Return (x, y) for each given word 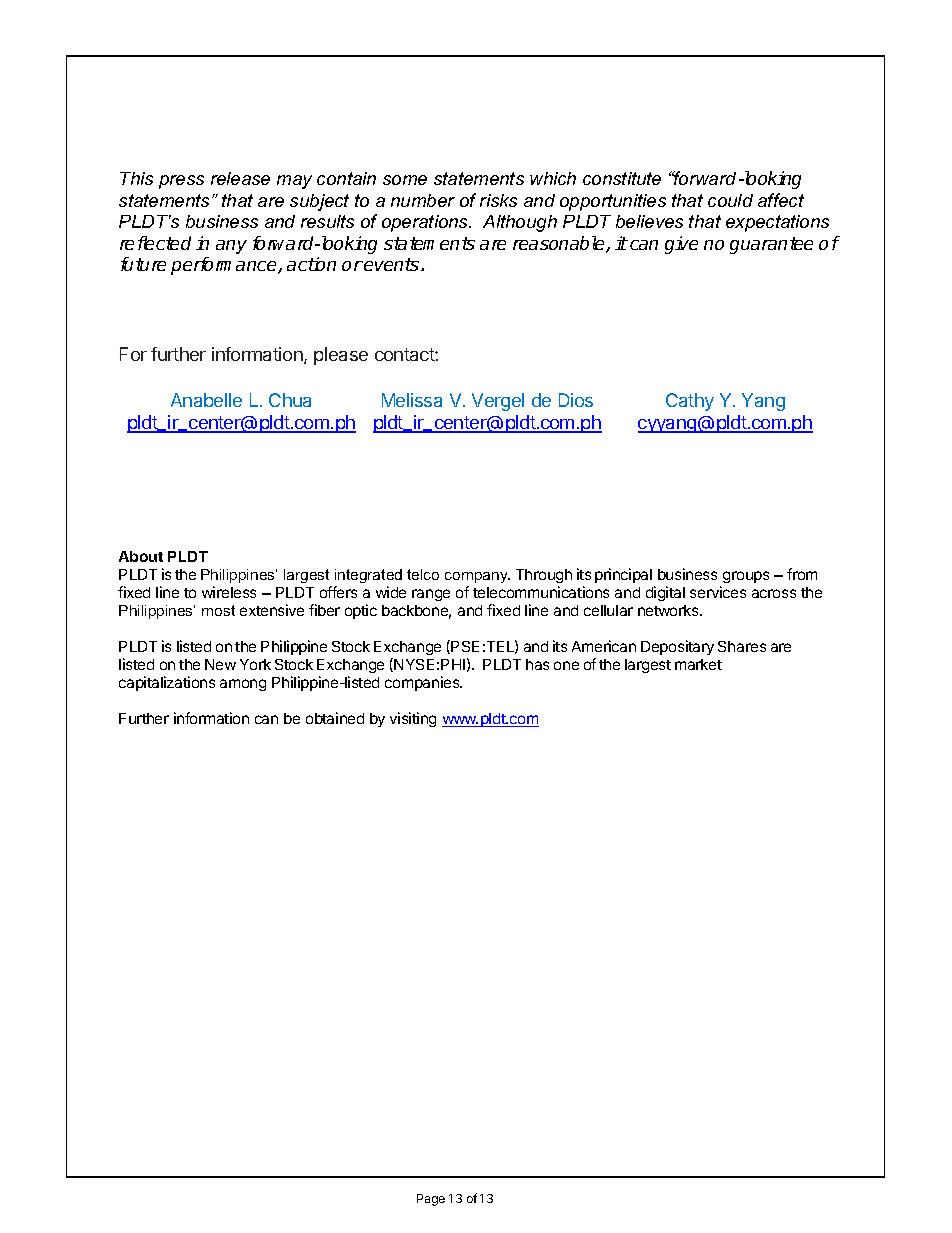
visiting (413, 719)
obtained (335, 718)
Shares (742, 646)
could (730, 200)
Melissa (412, 400)
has (537, 664)
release (240, 178)
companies (423, 683)
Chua (290, 400)
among (243, 685)
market (698, 664)
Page (431, 1200)
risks (498, 200)
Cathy (690, 402)
